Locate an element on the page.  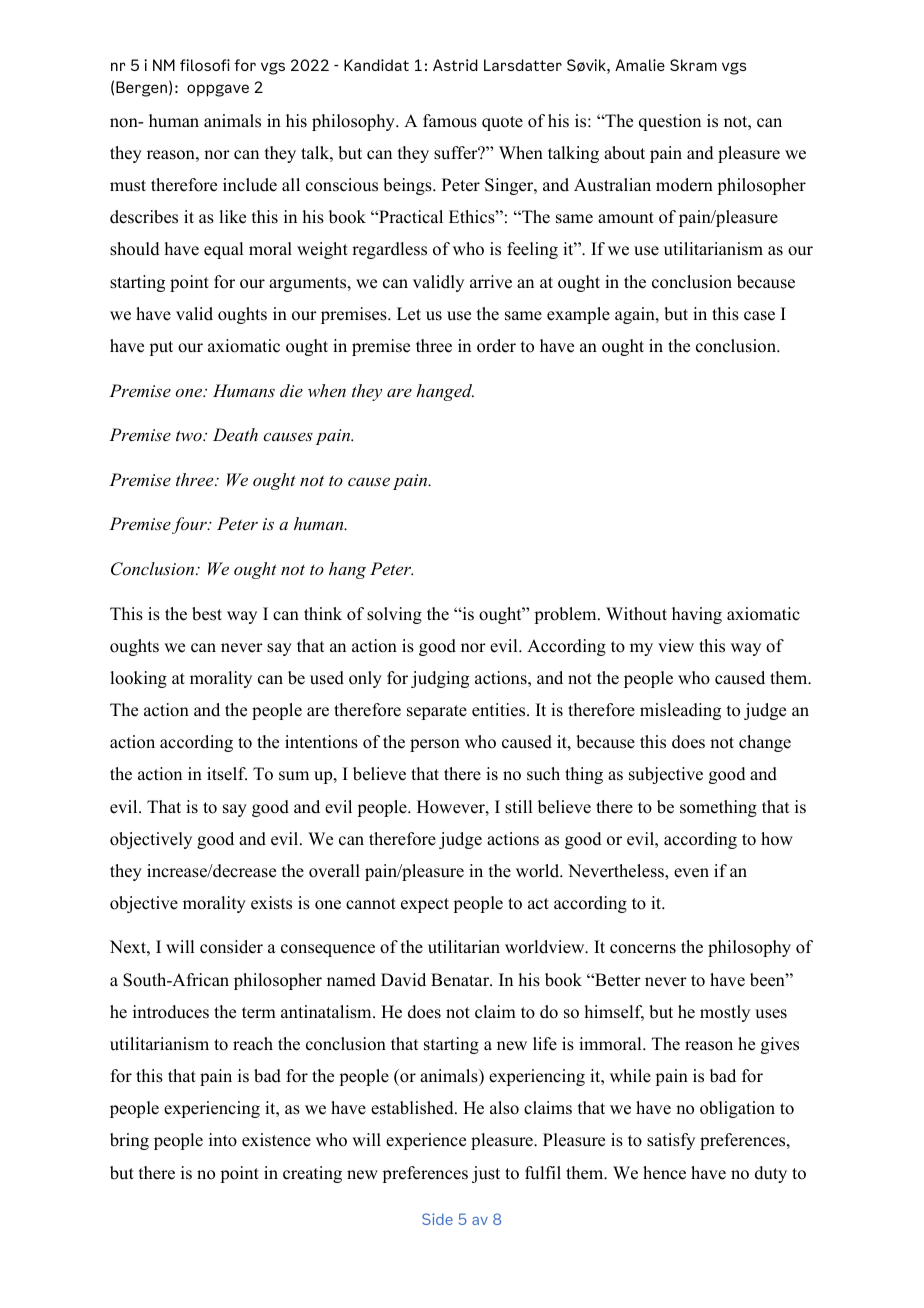
even is located at coordinates (691, 873).
